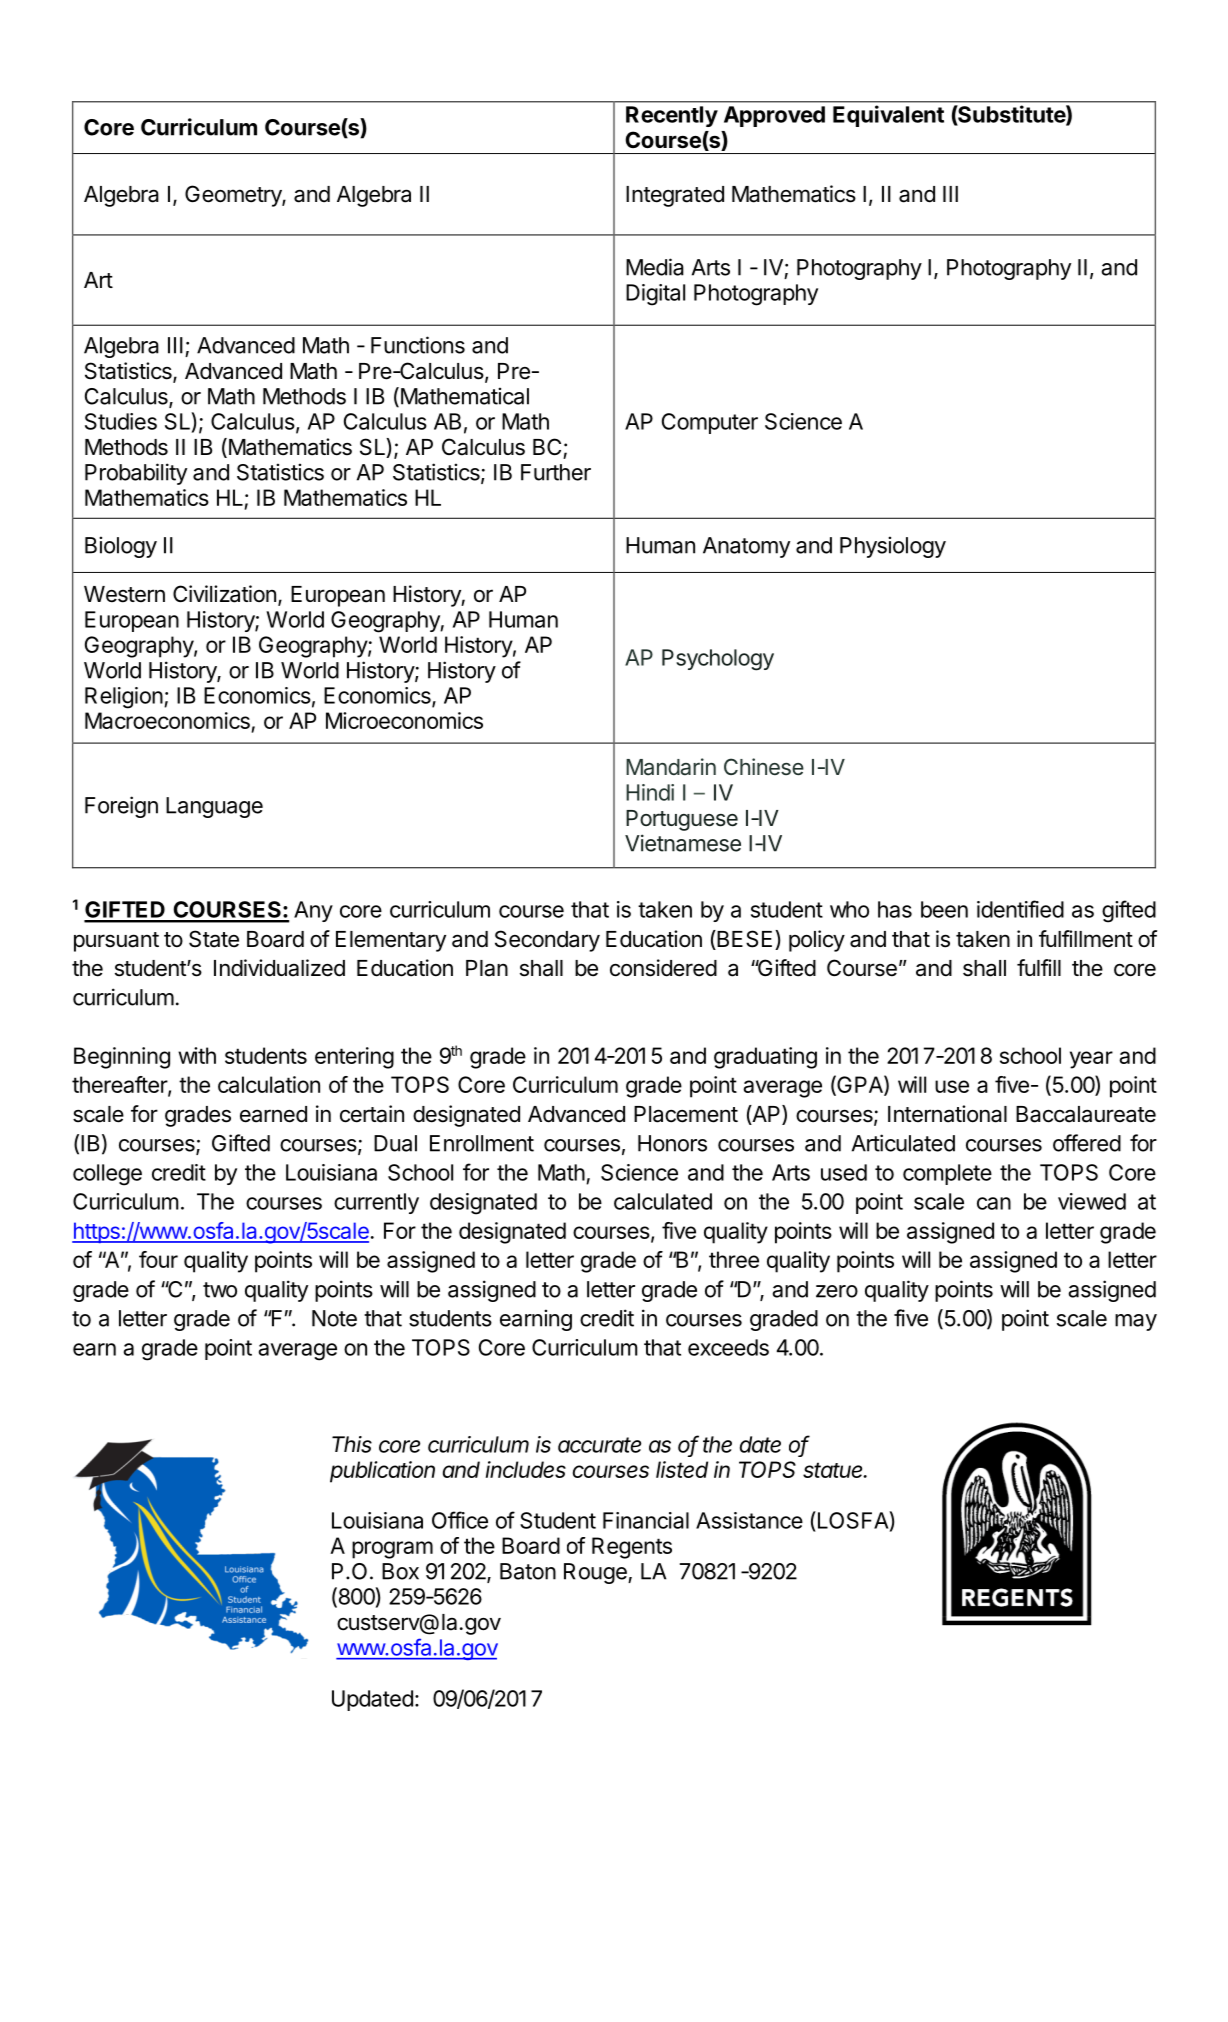 The width and height of the screenshot is (1228, 2022). What do you see at coordinates (893, 547) in the screenshot?
I see `Physiology` at bounding box center [893, 547].
